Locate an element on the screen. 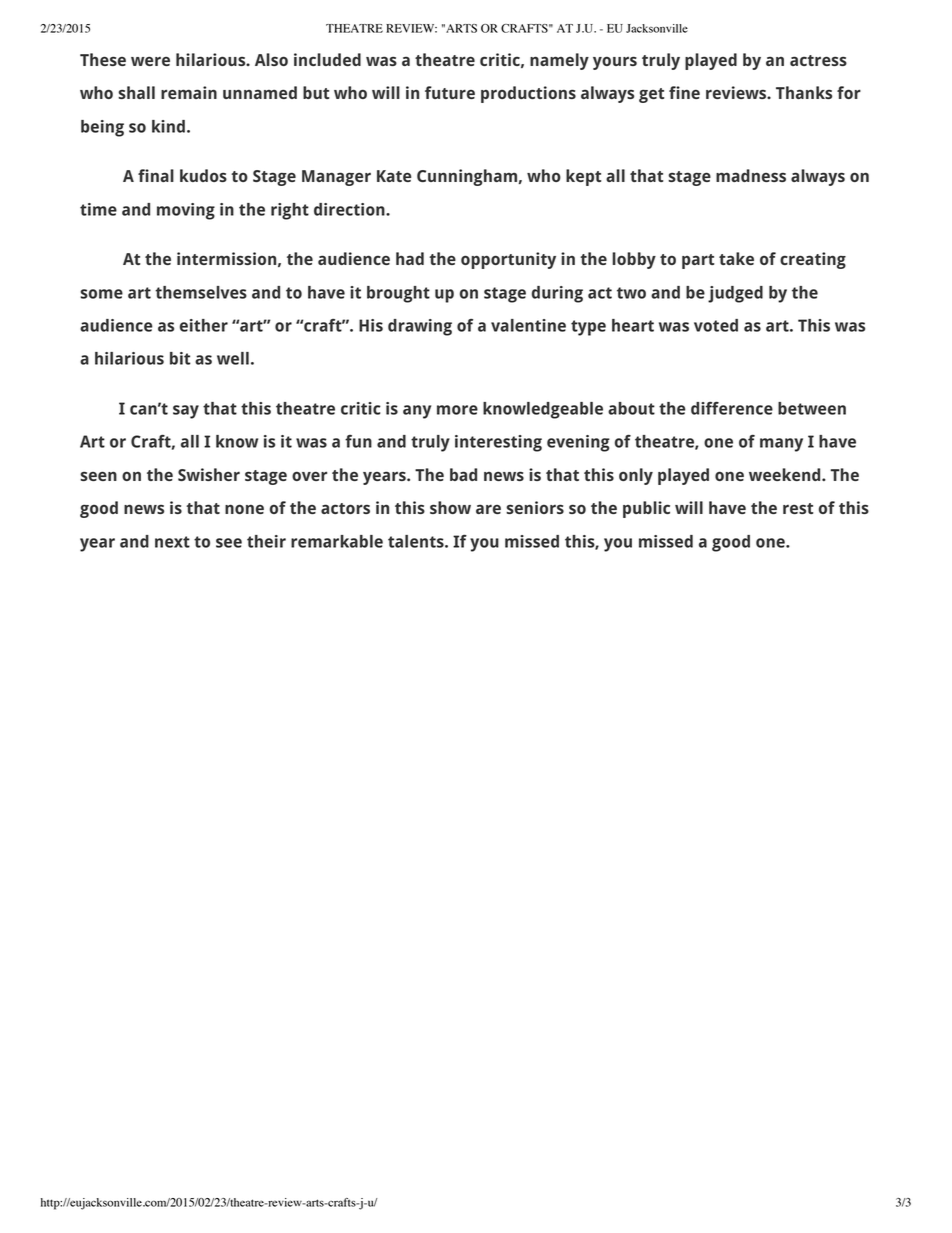 Image resolution: width=952 pixels, height=1233 pixels. next is located at coordinates (172, 542).
